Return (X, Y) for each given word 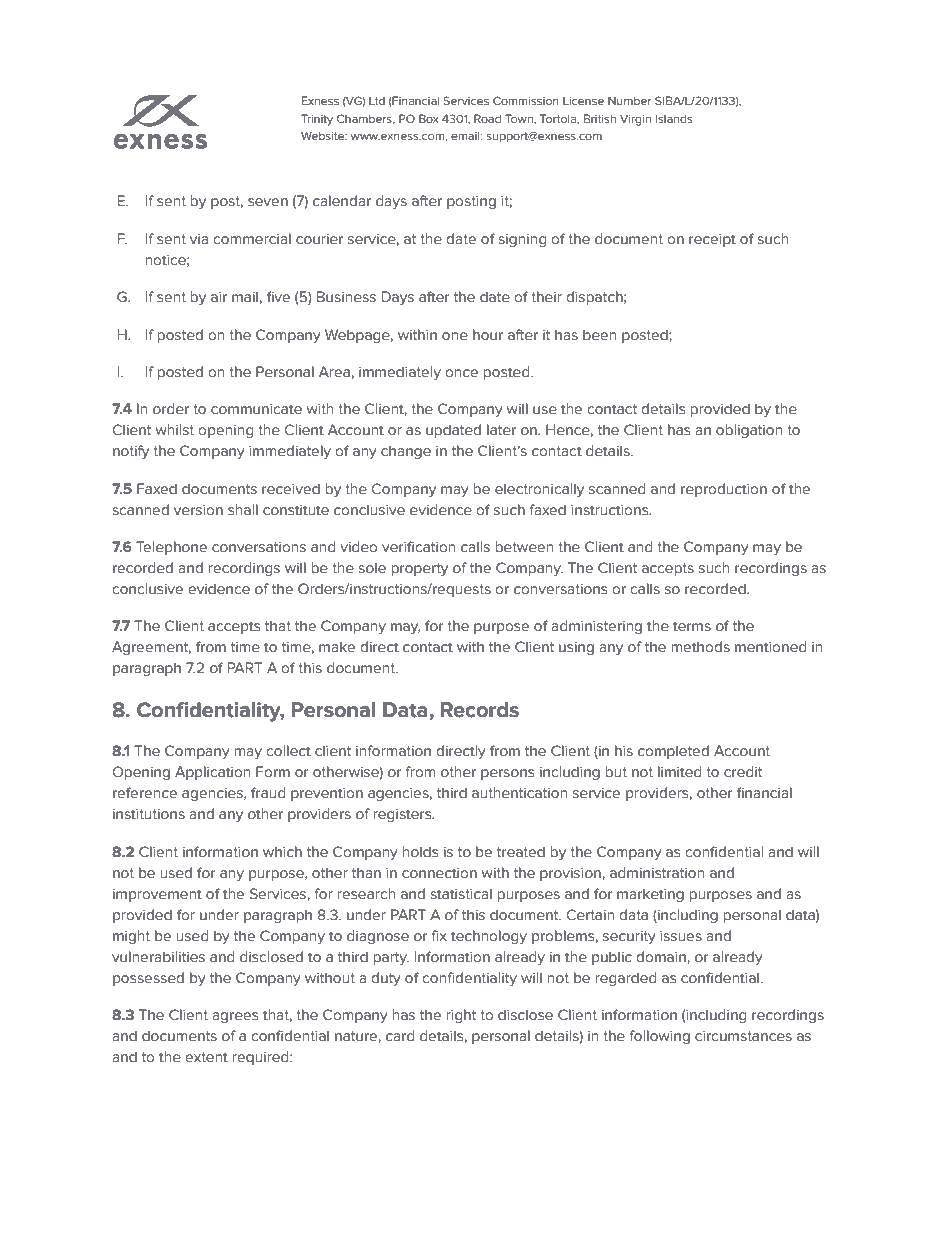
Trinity (317, 120)
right (461, 1016)
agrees (235, 1017)
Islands (674, 118)
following (659, 1037)
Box (429, 118)
